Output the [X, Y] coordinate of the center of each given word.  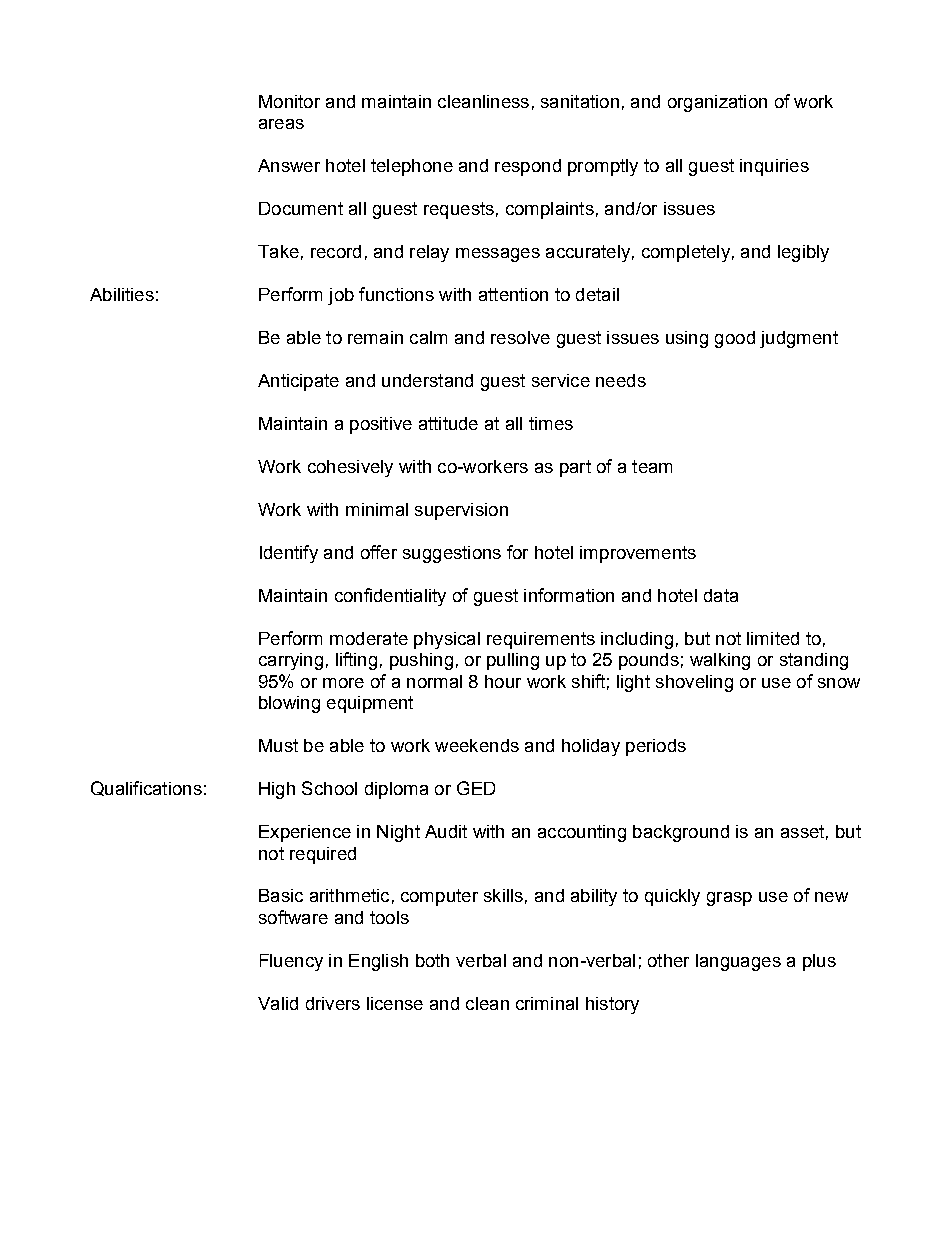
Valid [278, 1003]
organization [717, 103]
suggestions [452, 554]
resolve [520, 337]
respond [528, 167]
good [735, 339]
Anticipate [298, 382]
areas [281, 124]
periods [656, 747]
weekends [477, 745]
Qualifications [146, 788]
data [721, 595]
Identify [289, 554]
